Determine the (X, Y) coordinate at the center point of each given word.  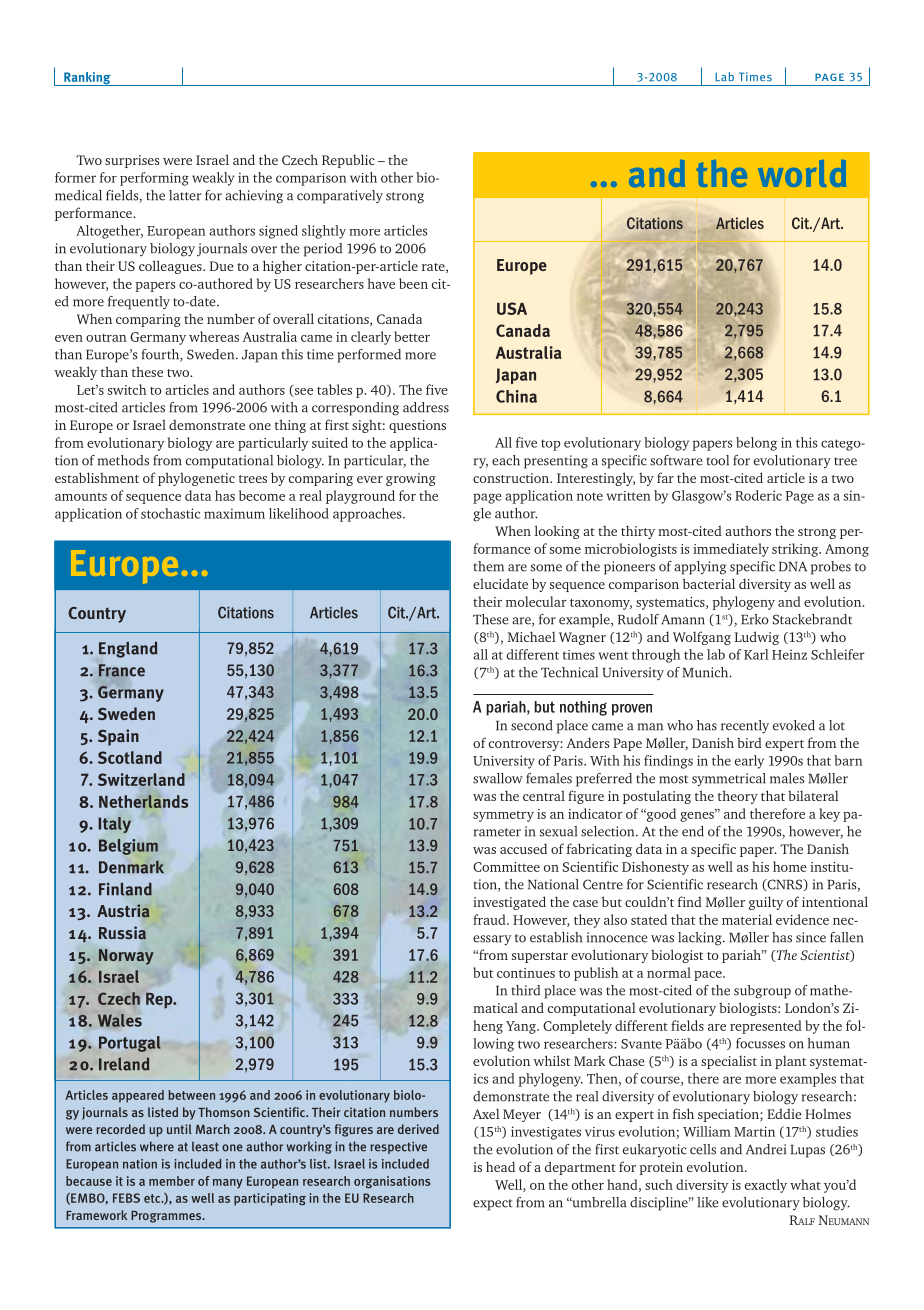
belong (756, 444)
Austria (123, 911)
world (802, 173)
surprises (132, 161)
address (426, 407)
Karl (756, 654)
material (747, 919)
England (128, 649)
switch (127, 389)
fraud (490, 919)
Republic (348, 161)
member (172, 1181)
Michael (532, 636)
